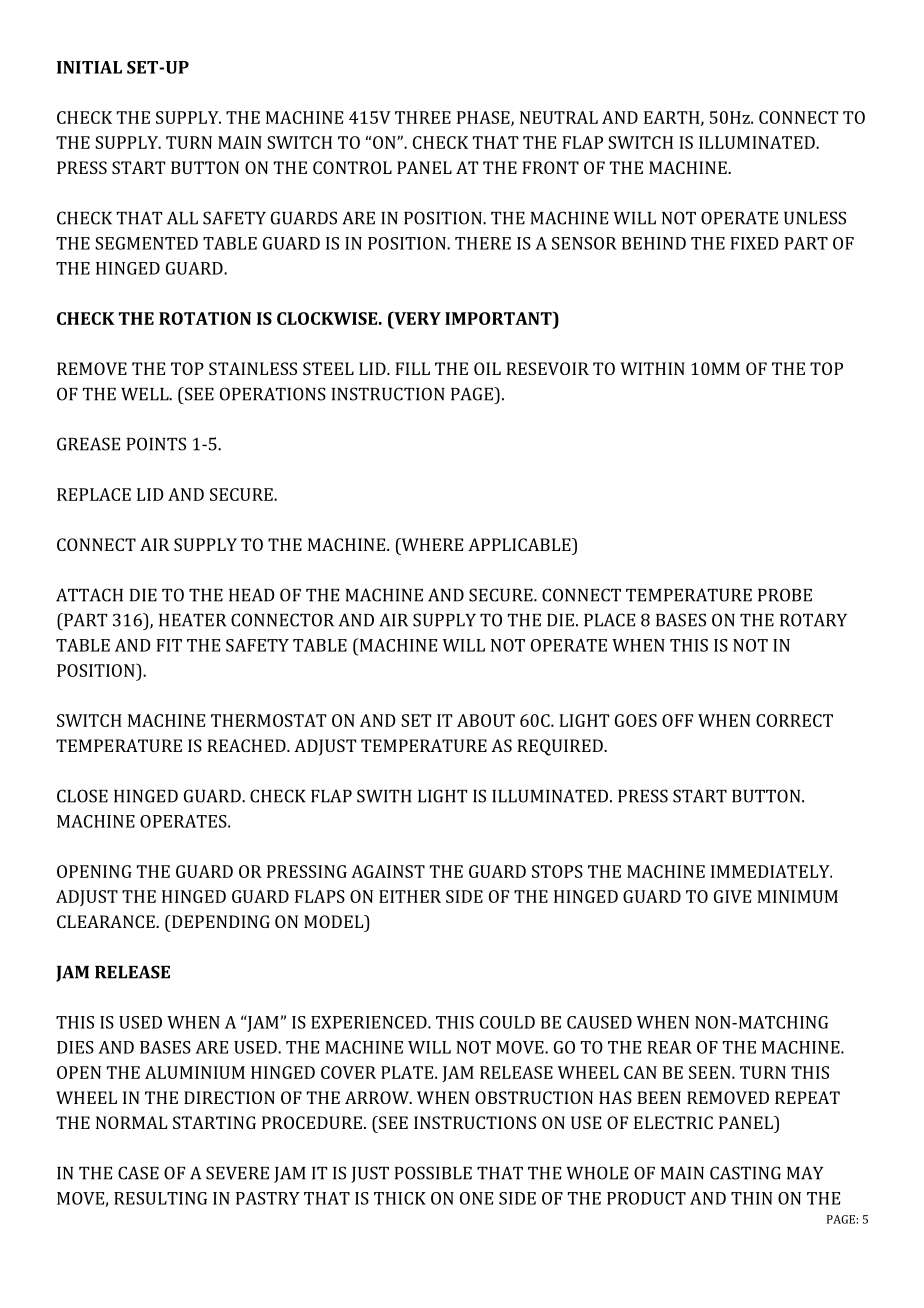  Describe the element at coordinates (169, 645) in the screenshot. I see `FIT` at that location.
